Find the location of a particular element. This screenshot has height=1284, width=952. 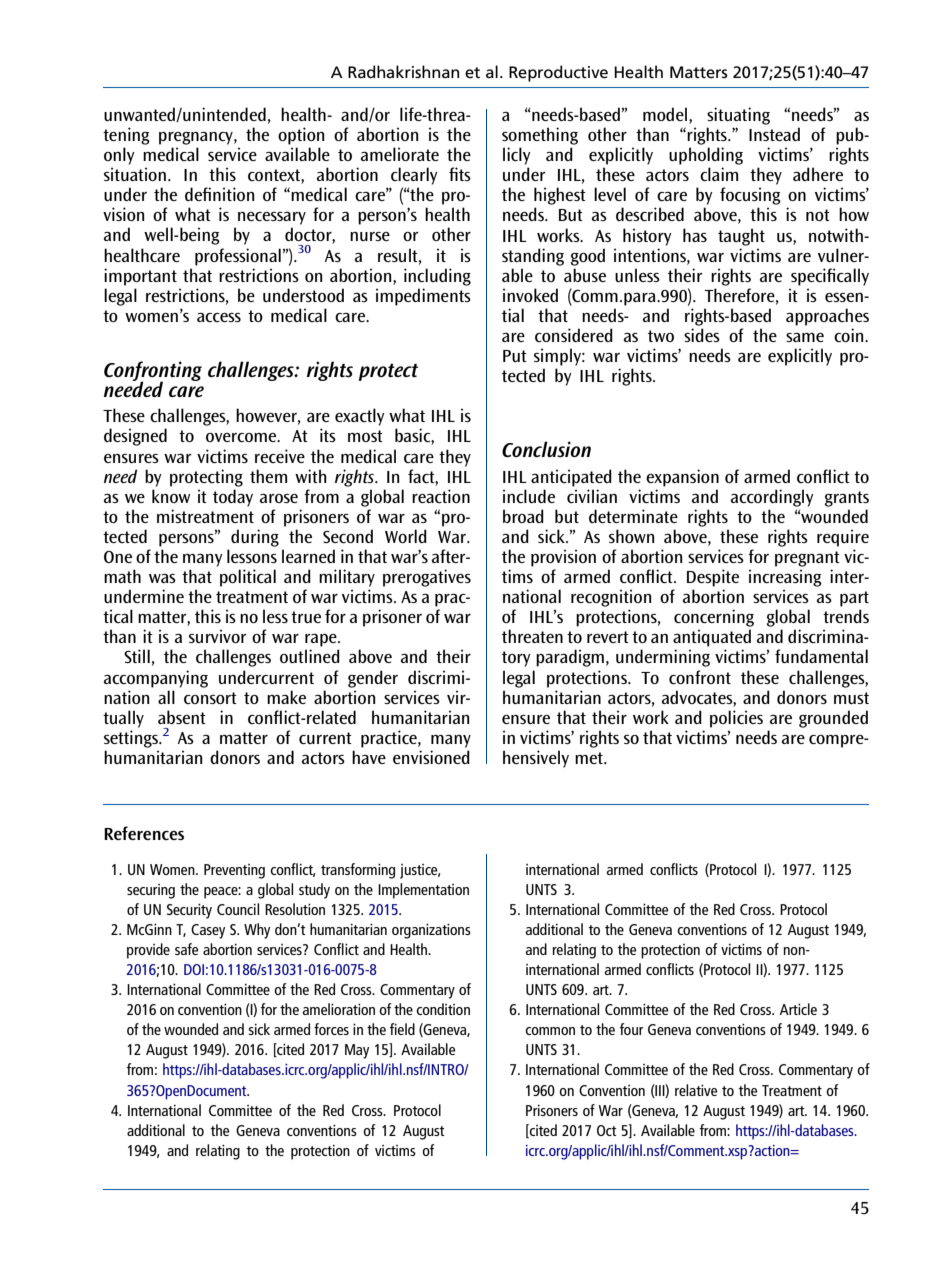

situating is located at coordinates (738, 116).
